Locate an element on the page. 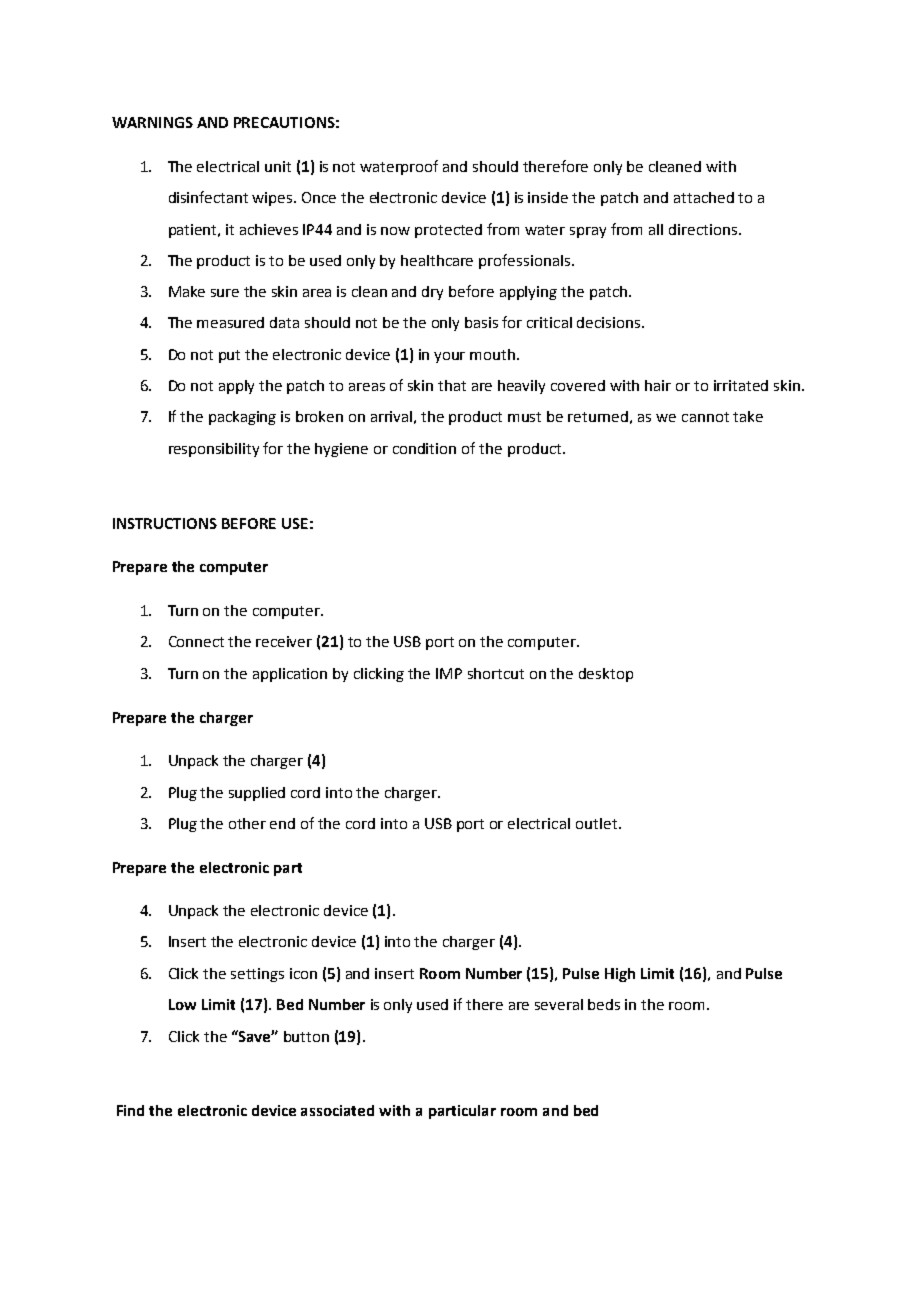 This document has width=924, height=1308. protected is located at coordinates (448, 231).
